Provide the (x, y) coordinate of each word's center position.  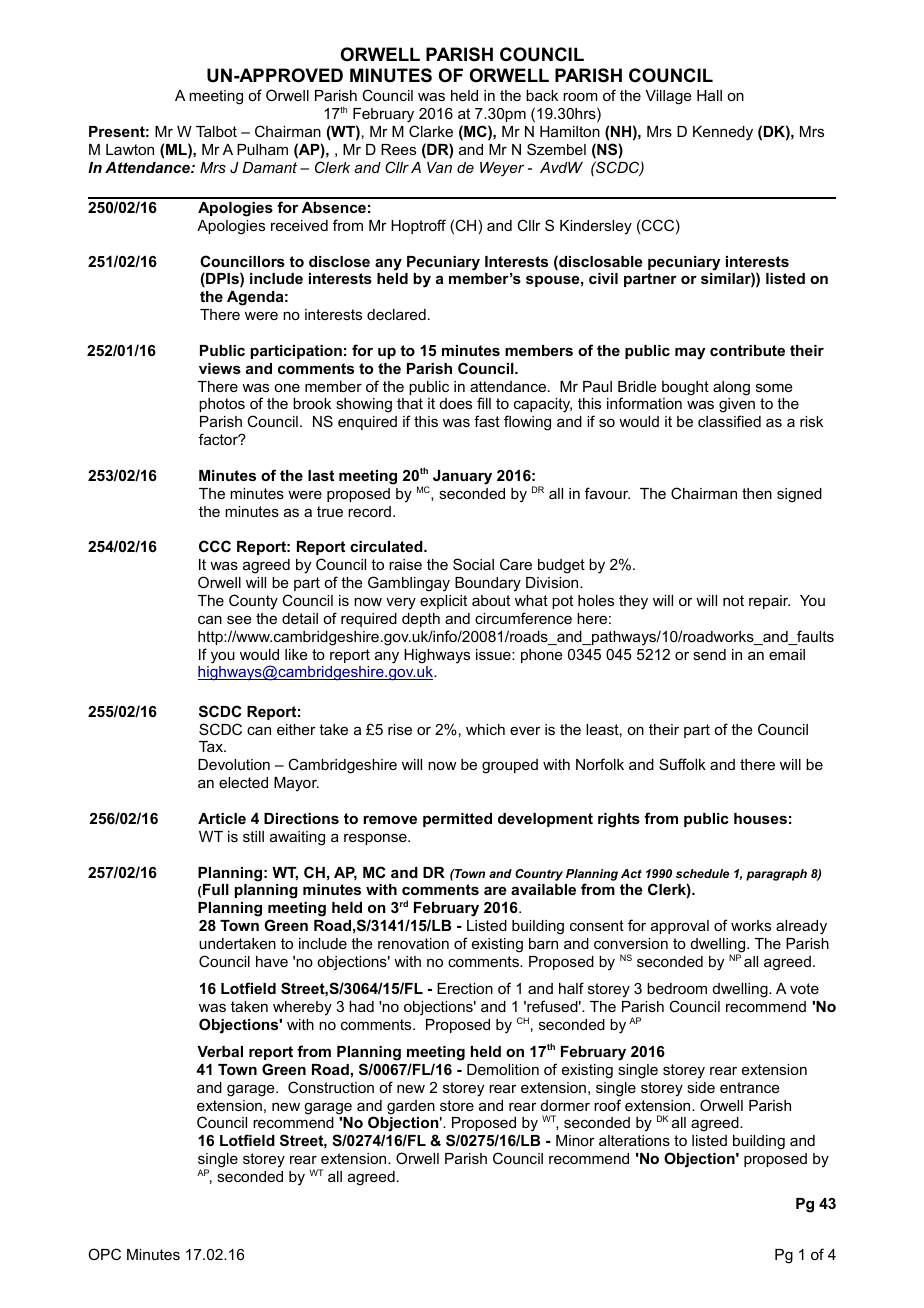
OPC (104, 1254)
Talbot (216, 131)
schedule (702, 873)
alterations (634, 1140)
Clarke (431, 131)
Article (222, 818)
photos (222, 405)
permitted (457, 820)
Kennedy (723, 133)
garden (411, 1107)
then (757, 493)
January (462, 477)
